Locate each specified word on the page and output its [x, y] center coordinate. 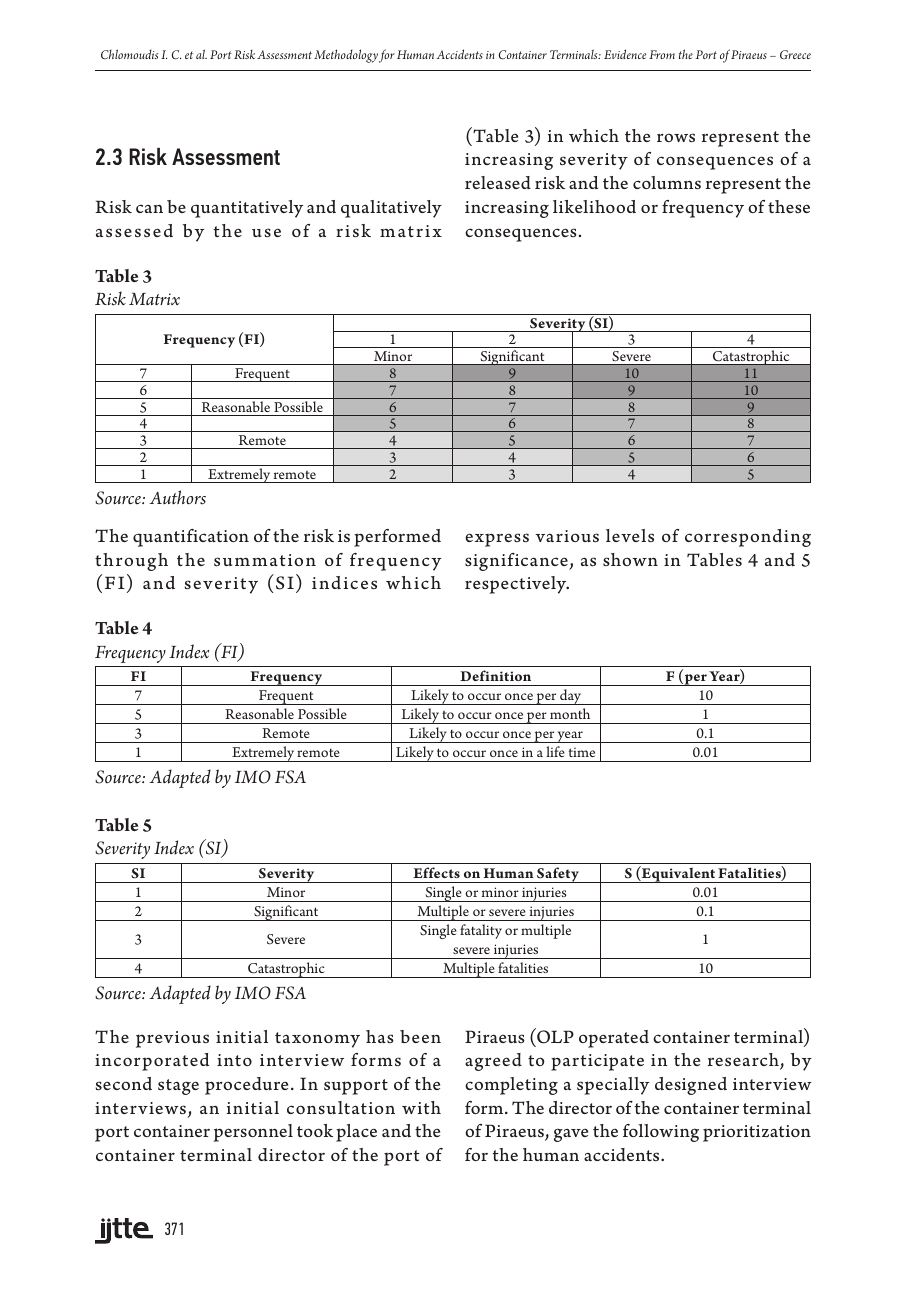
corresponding [748, 538]
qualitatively [391, 209]
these [789, 206]
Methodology [346, 56]
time [582, 752]
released [498, 182]
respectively [517, 585]
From [662, 54]
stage [178, 1087]
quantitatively [247, 209]
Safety [558, 875]
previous [172, 1039]
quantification [191, 538]
